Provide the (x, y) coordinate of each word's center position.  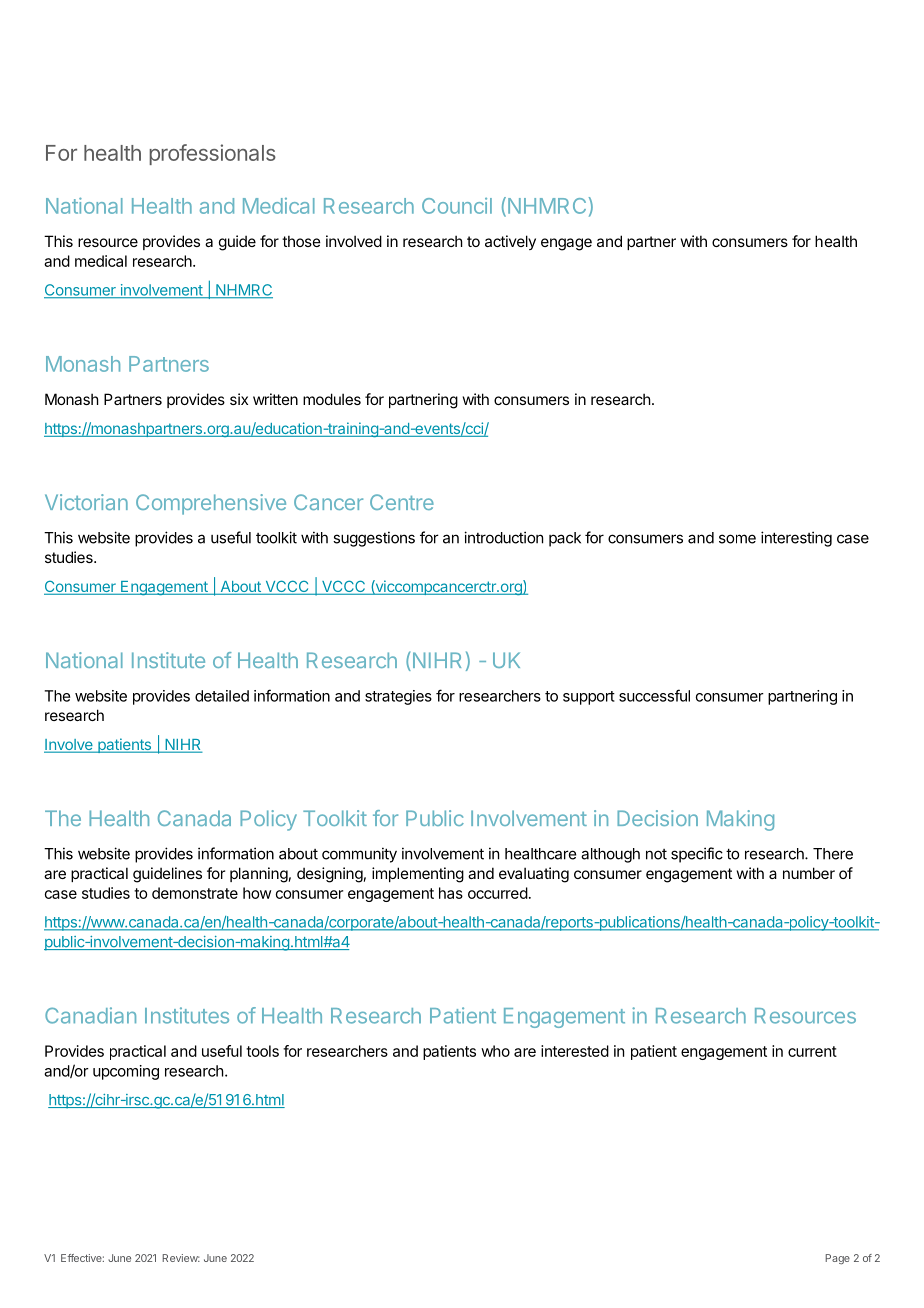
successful (654, 695)
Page (837, 1259)
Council (457, 206)
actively (510, 242)
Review (181, 1258)
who (495, 1051)
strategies (398, 697)
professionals (212, 154)
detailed (222, 696)
